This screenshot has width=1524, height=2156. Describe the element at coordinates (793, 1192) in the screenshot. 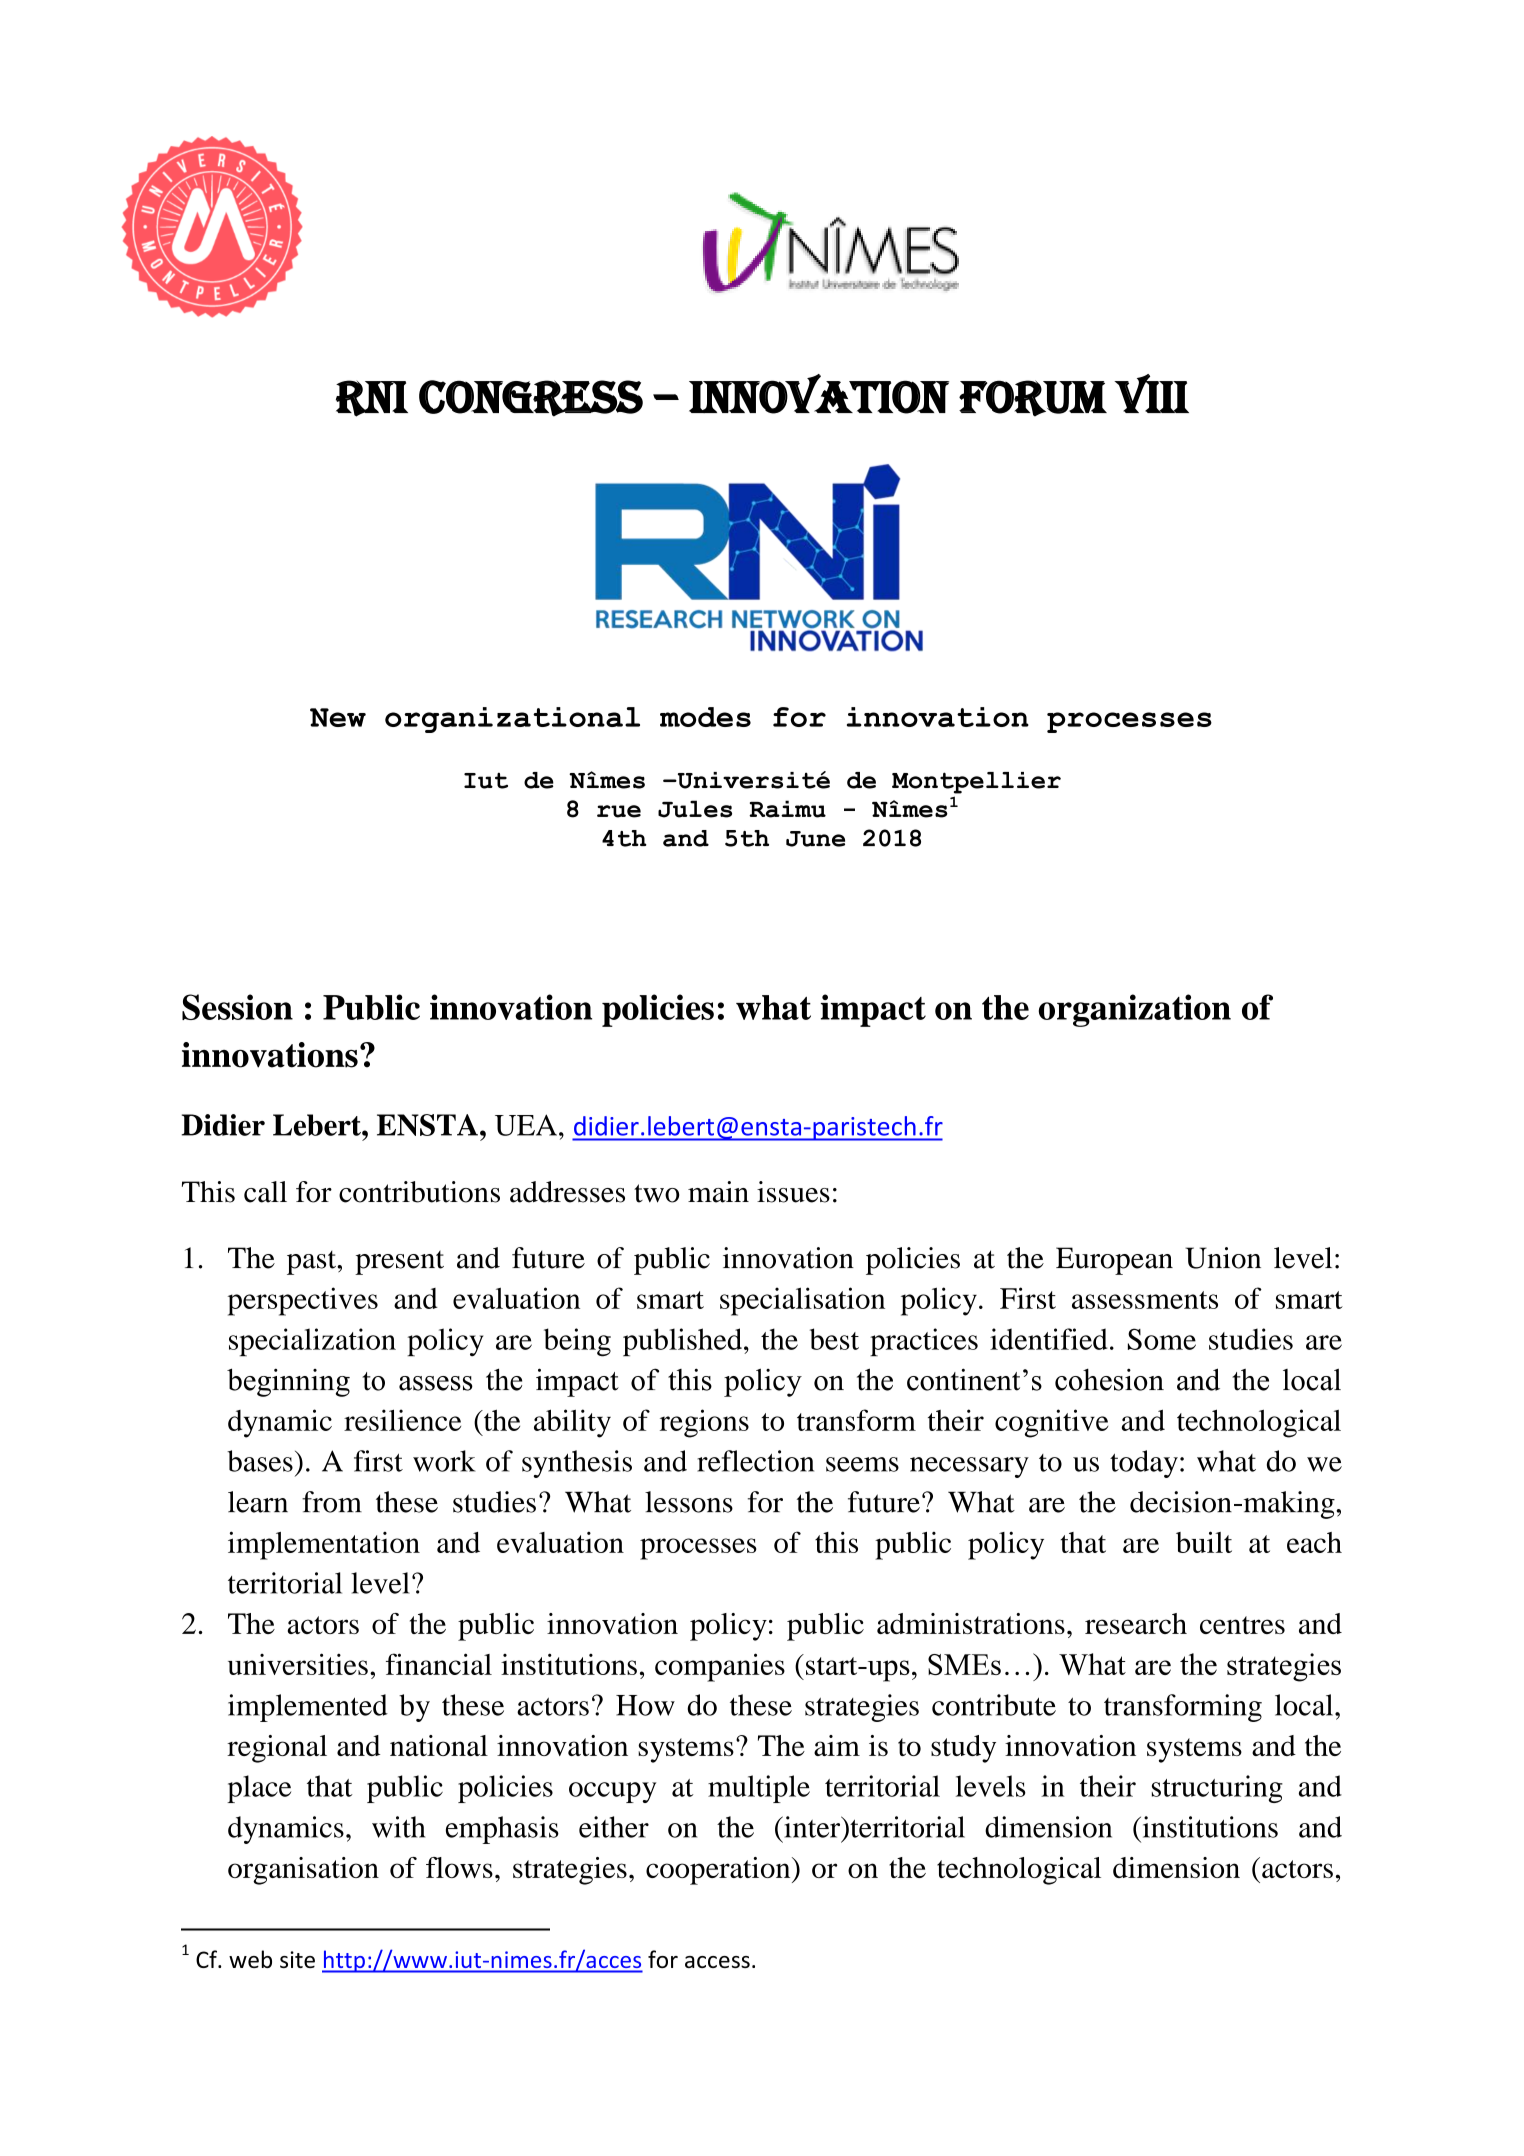

I see `issues` at that location.
